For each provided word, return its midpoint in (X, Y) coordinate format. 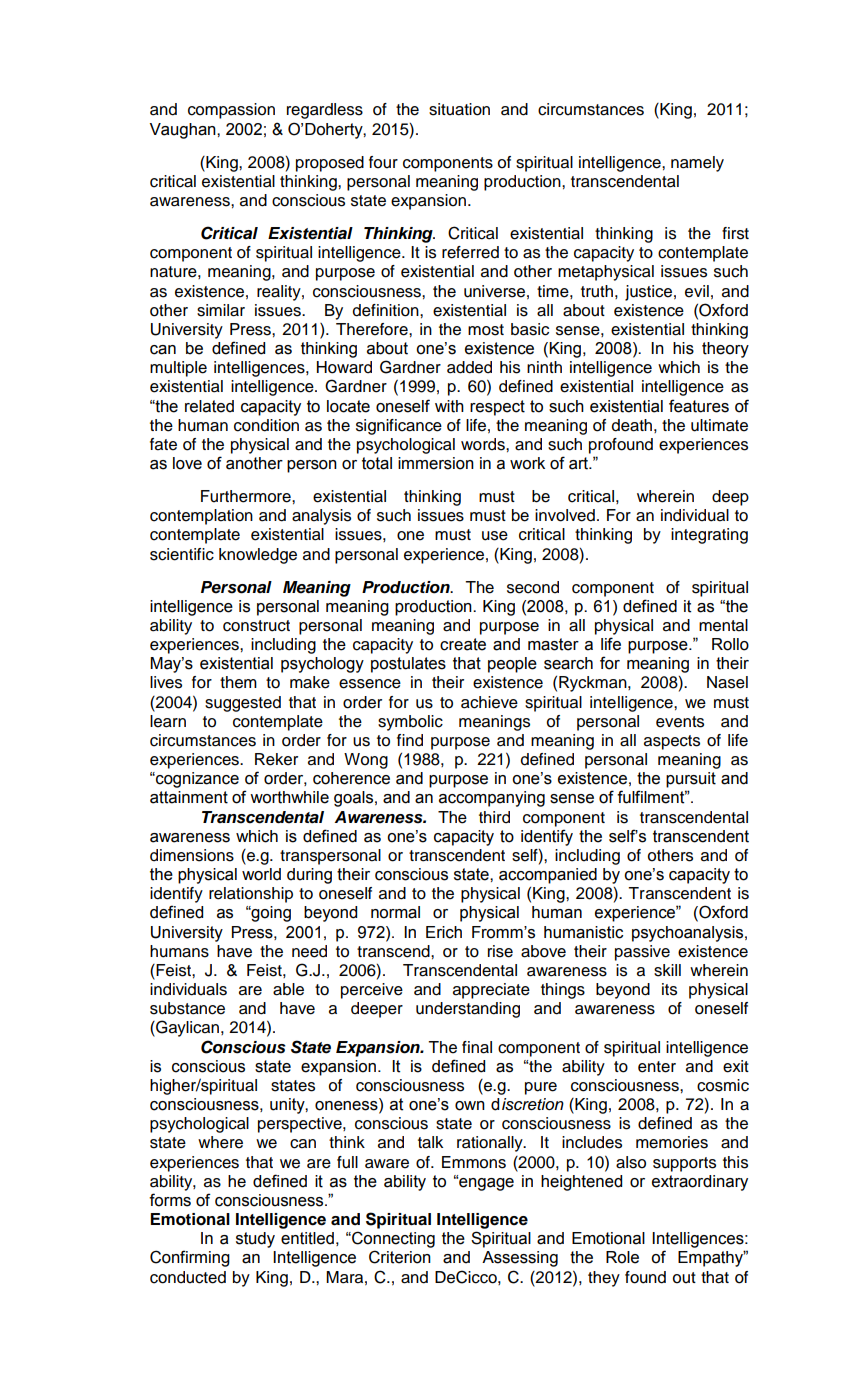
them (238, 682)
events (680, 722)
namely (697, 164)
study (255, 1240)
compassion (231, 111)
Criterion (400, 1257)
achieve (489, 702)
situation (459, 109)
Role (622, 1257)
